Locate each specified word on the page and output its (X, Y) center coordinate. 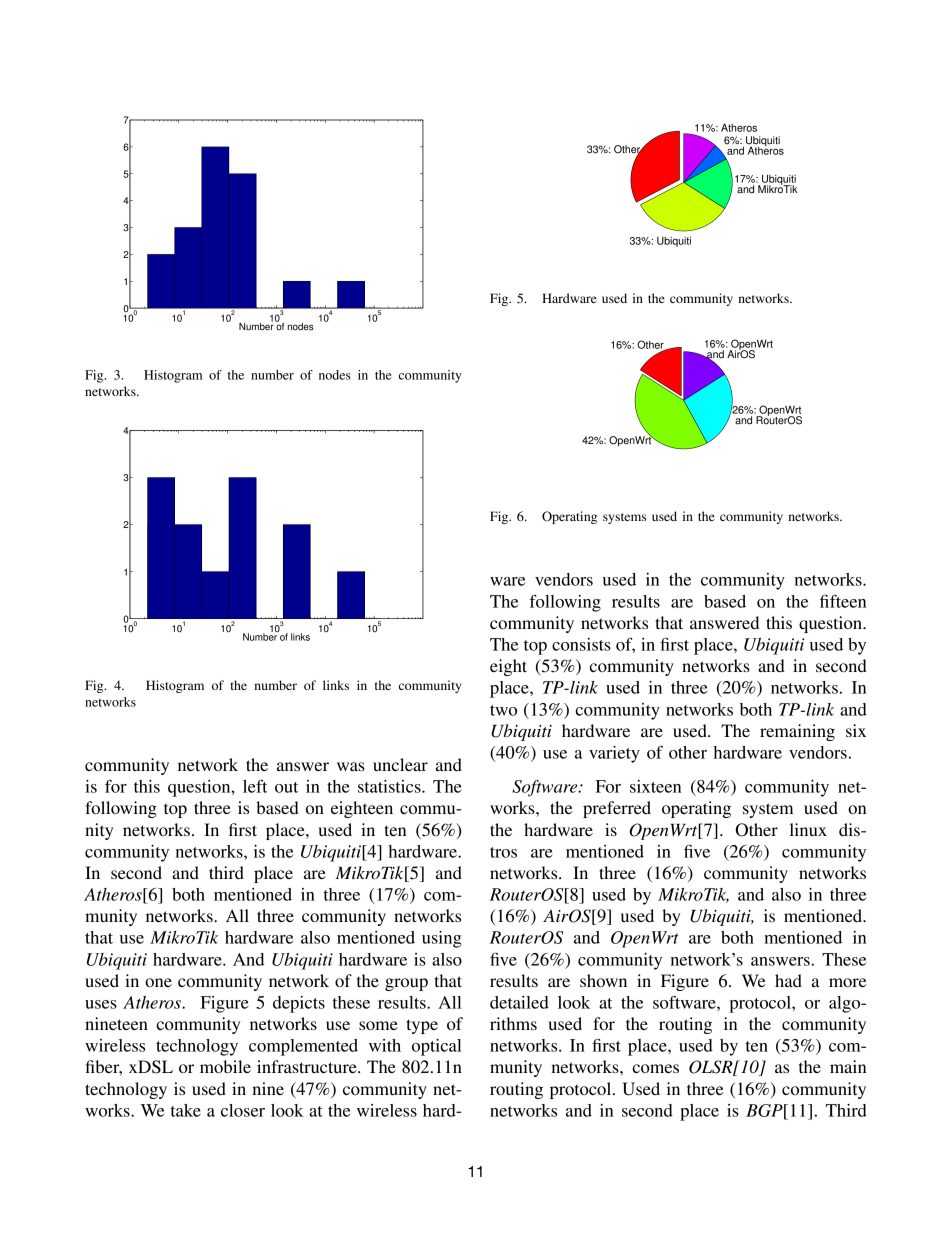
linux (808, 829)
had (788, 980)
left (255, 786)
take (186, 1110)
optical (437, 1047)
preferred (617, 809)
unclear (400, 764)
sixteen (655, 786)
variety (614, 754)
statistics (390, 786)
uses (101, 1004)
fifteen (843, 601)
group (406, 984)
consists (581, 644)
